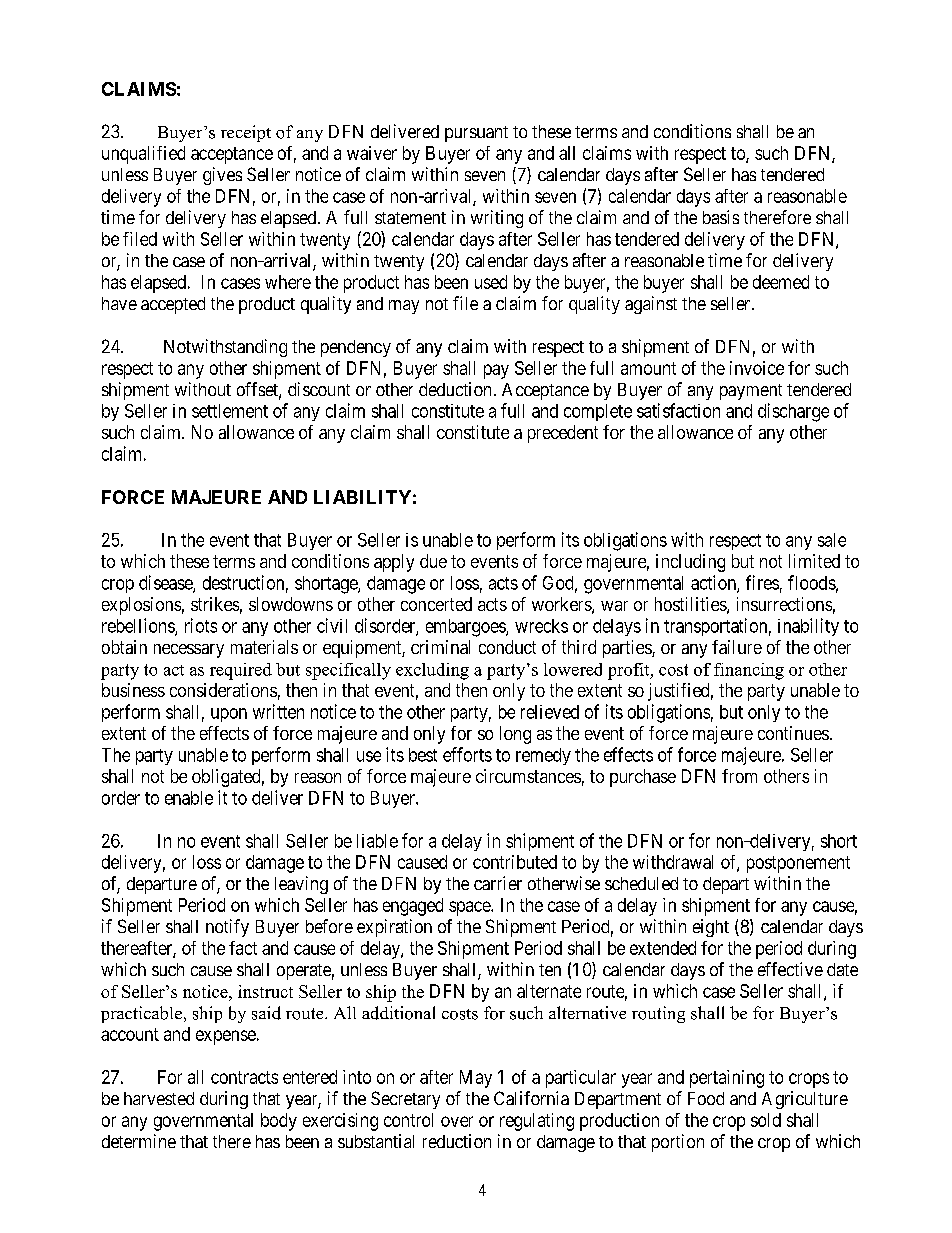  Describe the element at coordinates (201, 625) in the document. I see `riots` at that location.
